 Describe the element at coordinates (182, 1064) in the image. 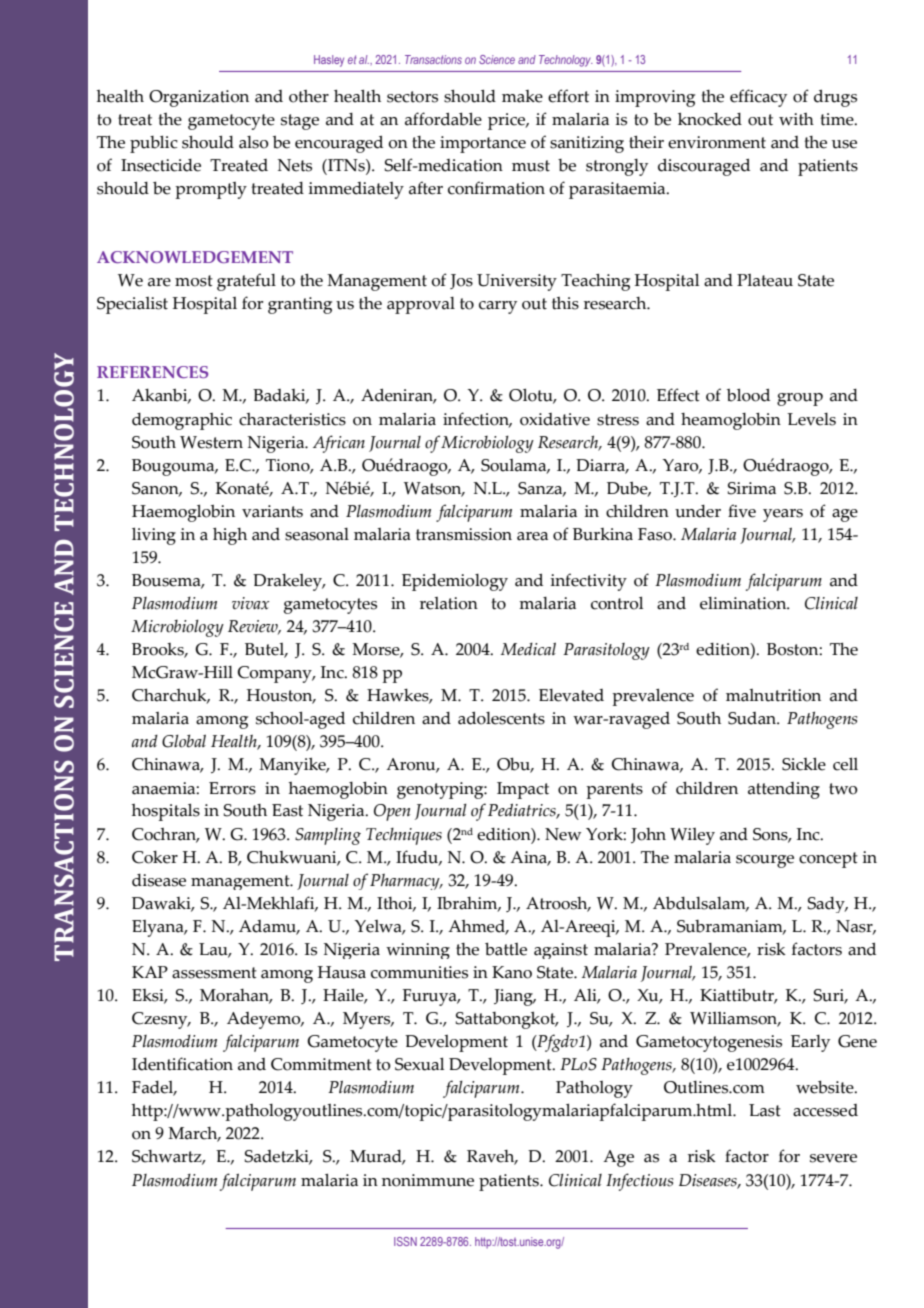

I see `Identification` at that location.
